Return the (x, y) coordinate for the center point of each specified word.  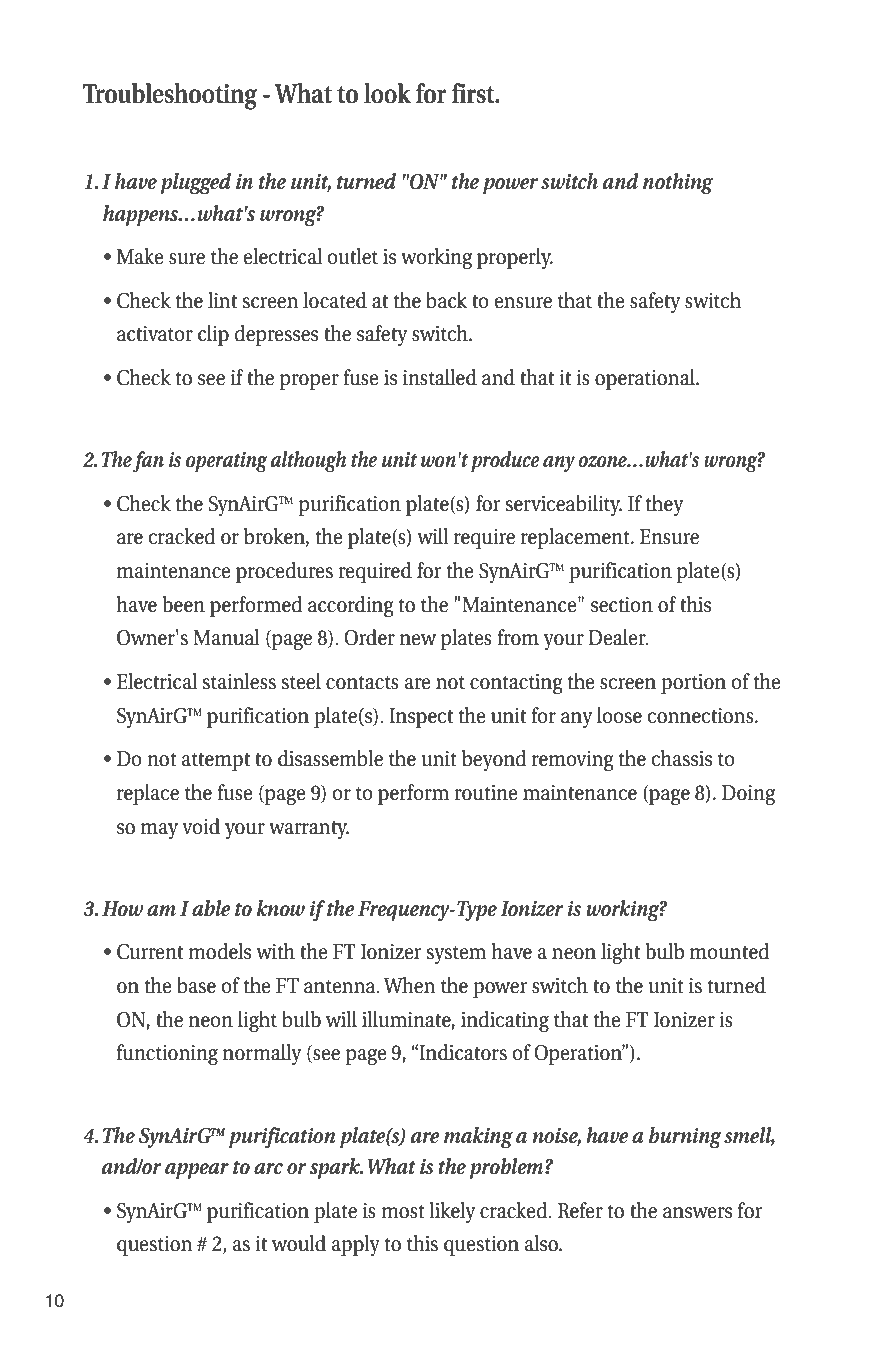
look (387, 93)
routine (486, 793)
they (664, 505)
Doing (748, 795)
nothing (678, 183)
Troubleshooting (170, 96)
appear (197, 1171)
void (201, 826)
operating (227, 461)
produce (505, 461)
